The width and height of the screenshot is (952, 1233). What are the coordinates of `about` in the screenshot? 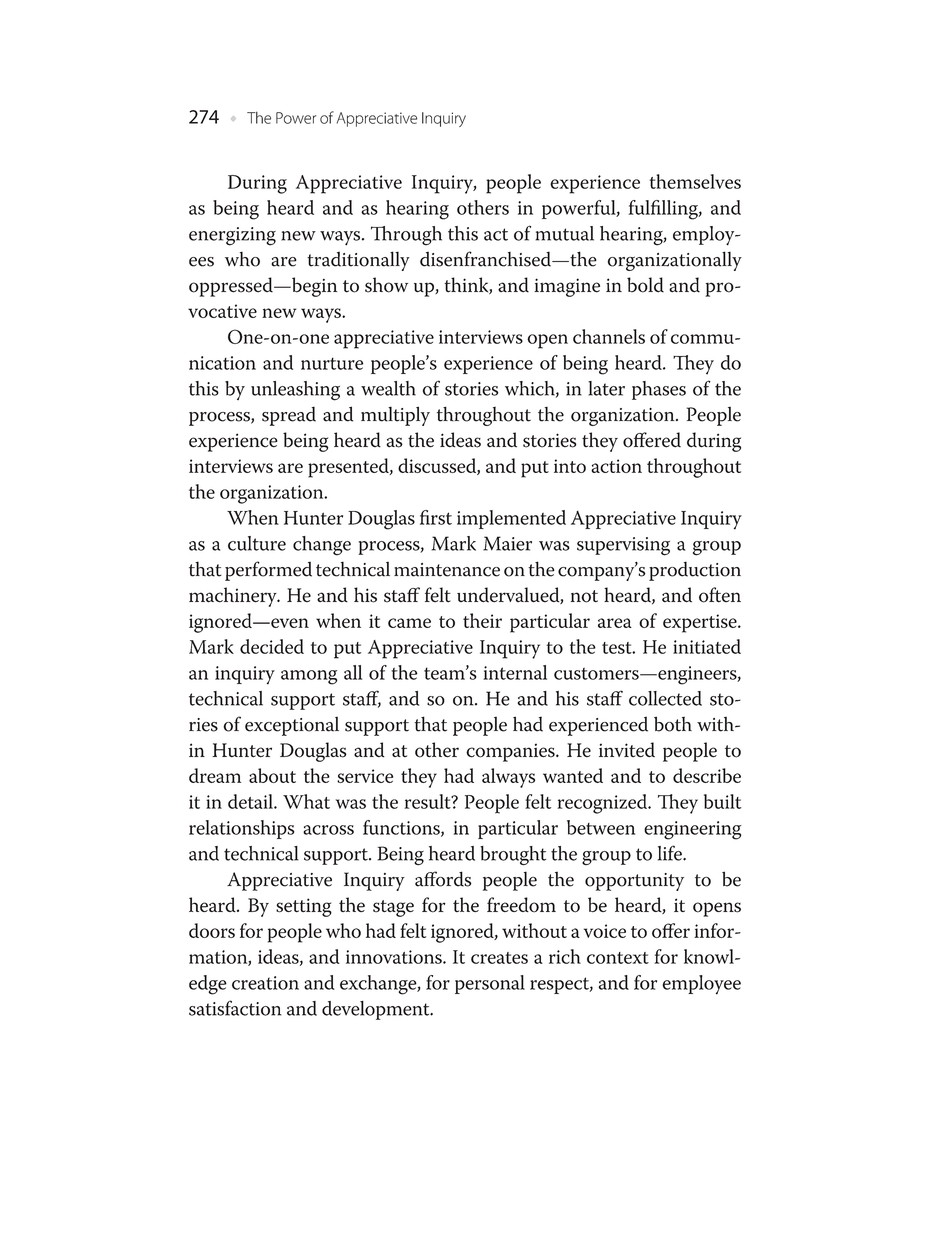 It's located at (272, 775).
